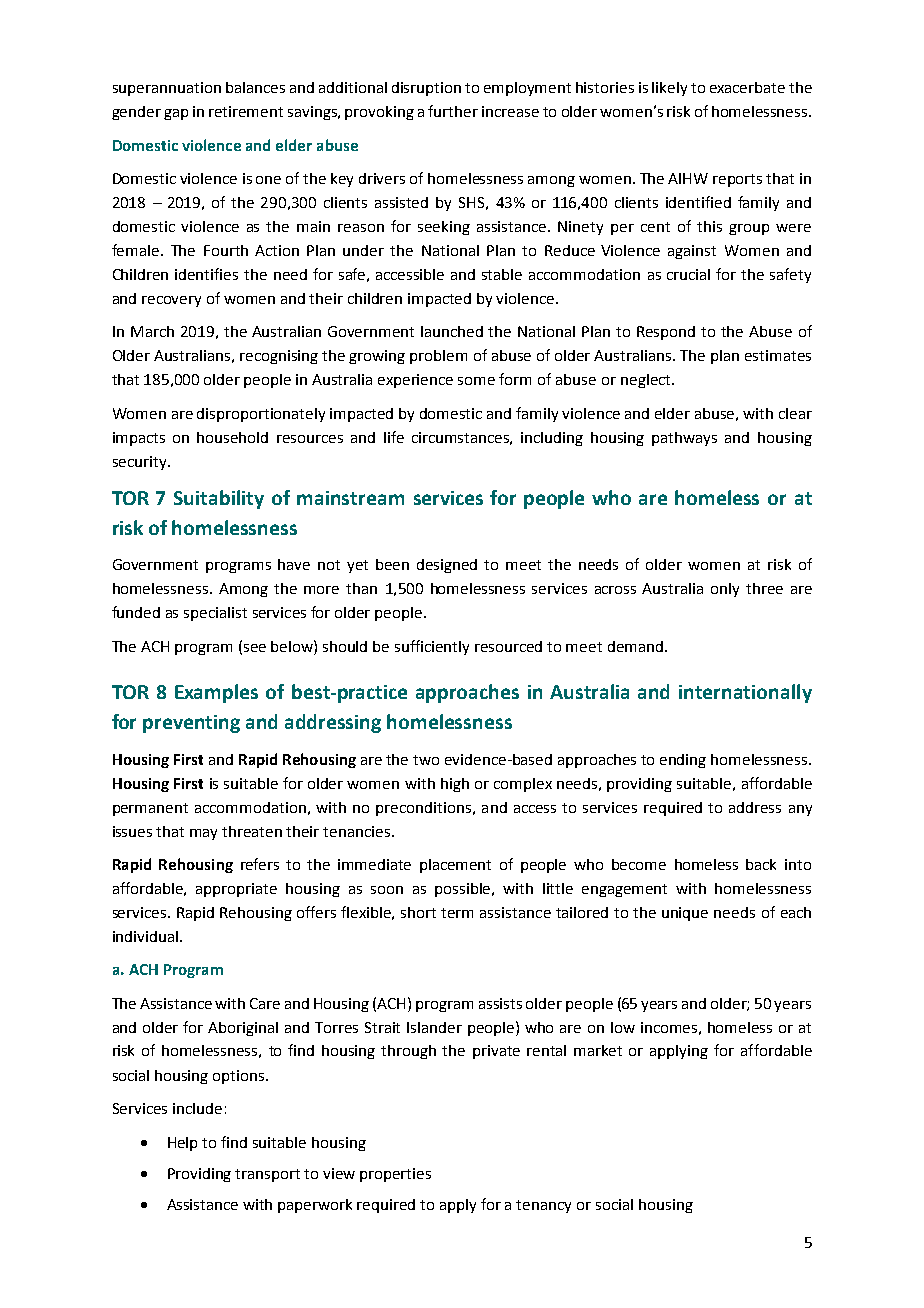 This document has width=924, height=1308. I want to click on Suitability, so click(219, 499).
